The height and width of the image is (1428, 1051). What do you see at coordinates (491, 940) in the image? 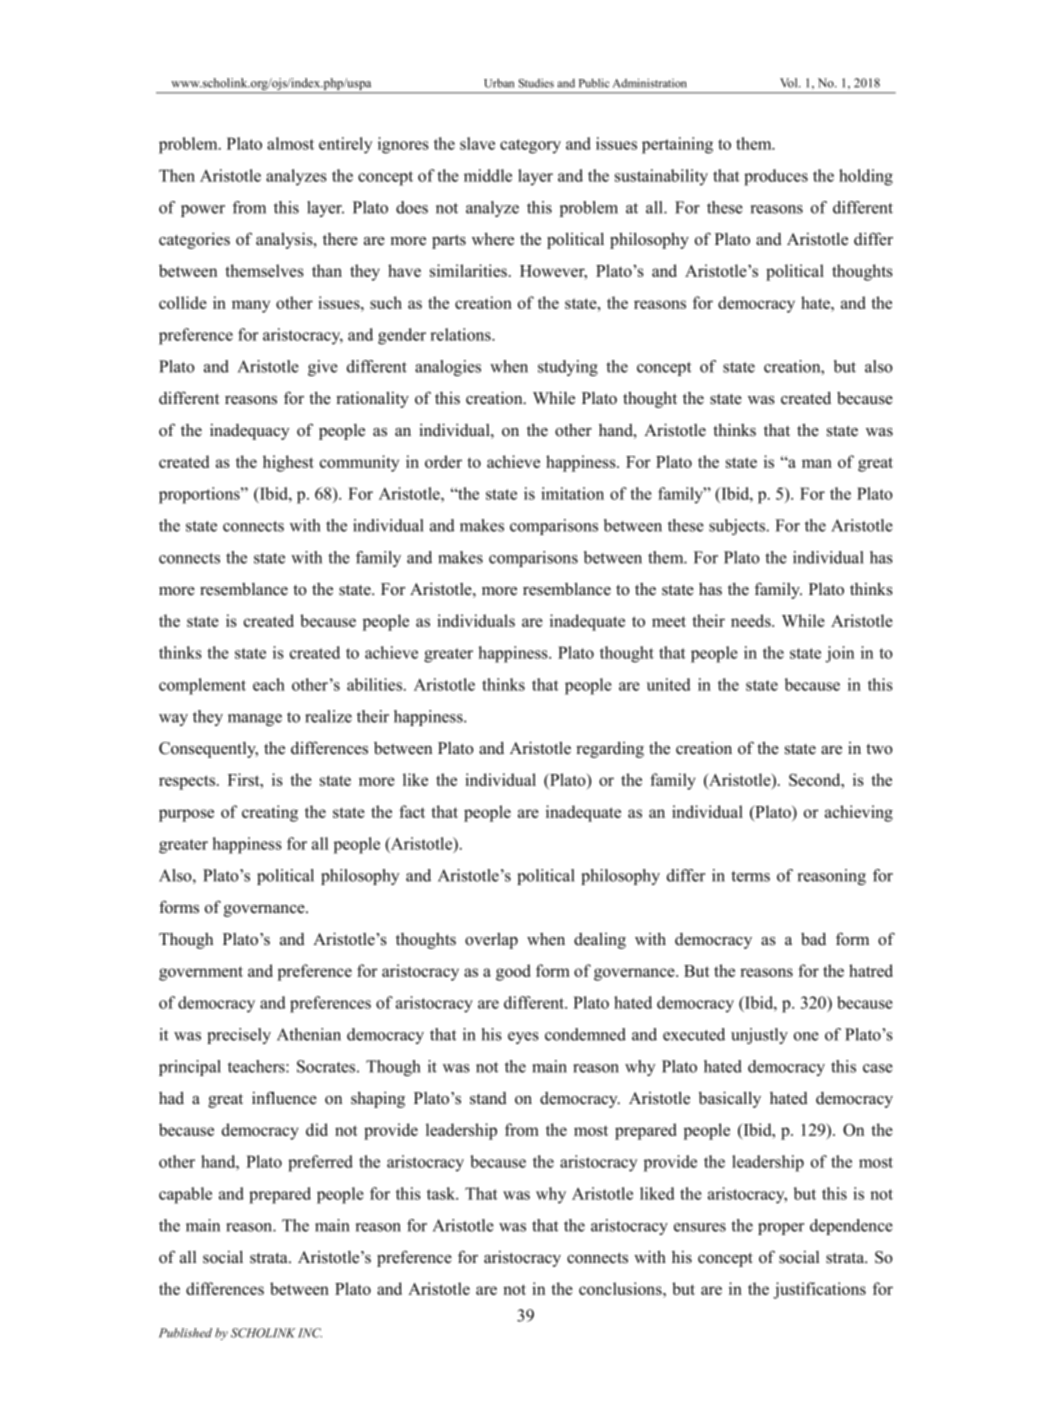
I see `overlap` at bounding box center [491, 940].
